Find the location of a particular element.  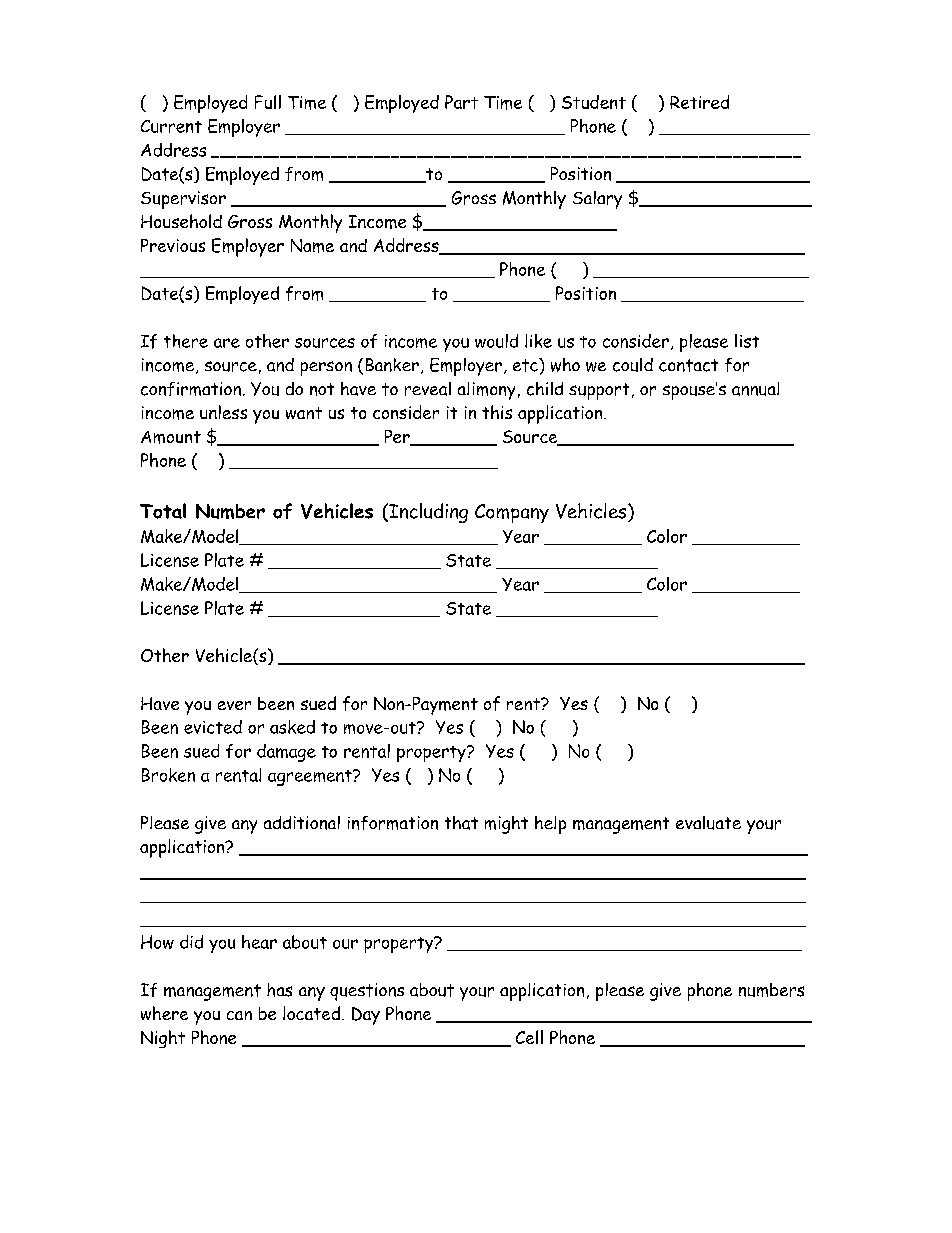

Full is located at coordinates (268, 102).
